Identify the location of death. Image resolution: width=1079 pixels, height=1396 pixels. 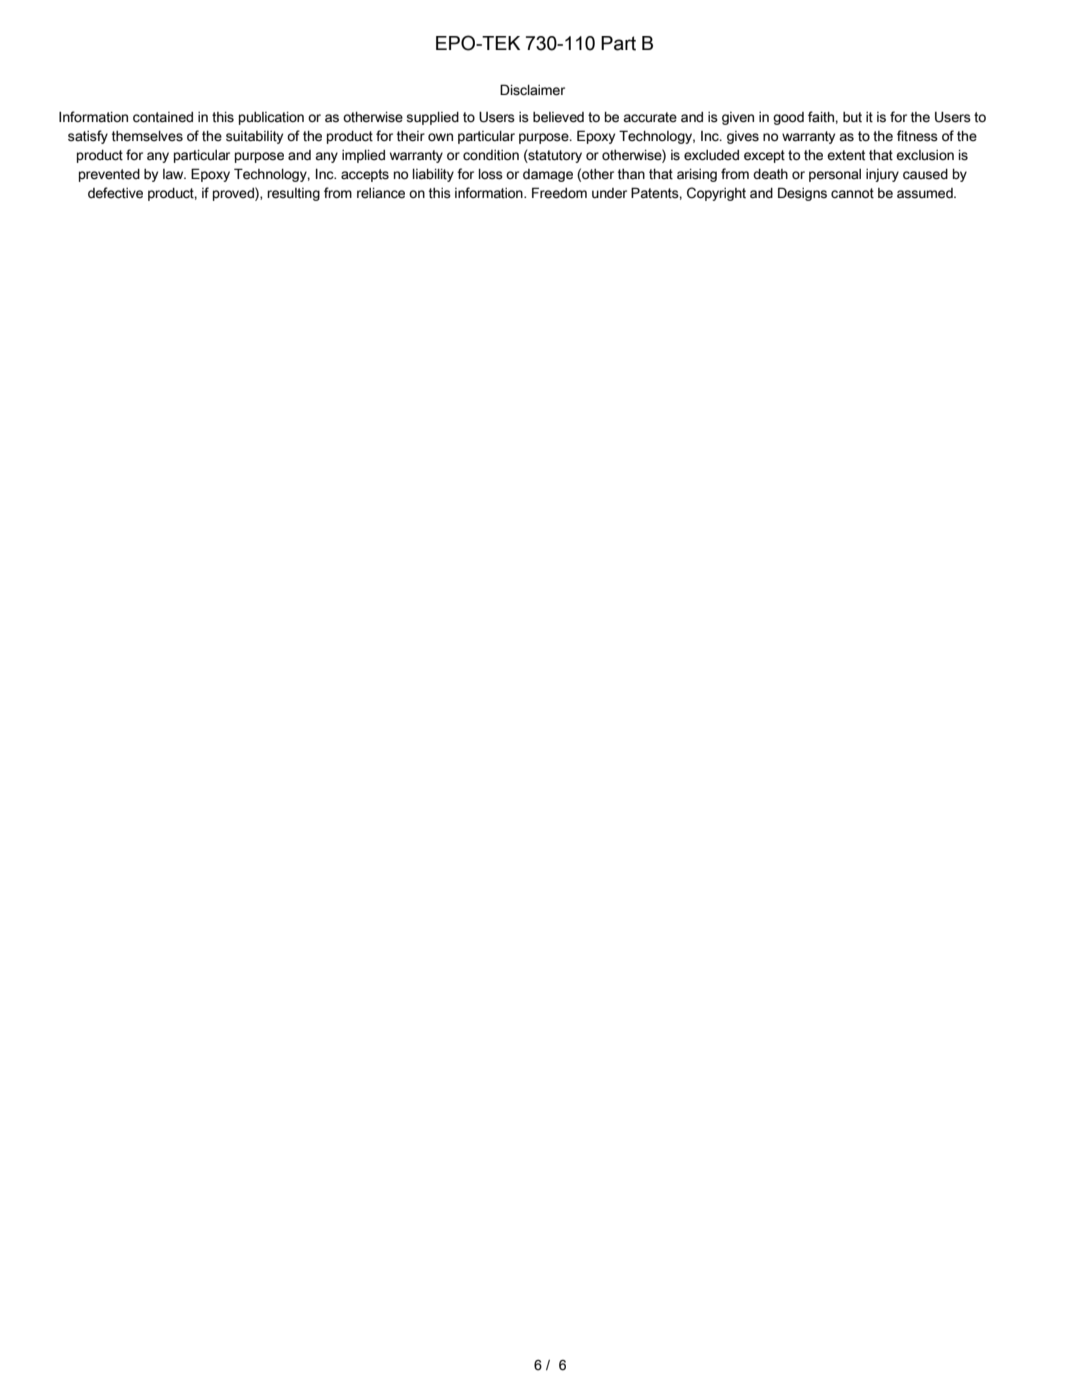
(770, 174).
